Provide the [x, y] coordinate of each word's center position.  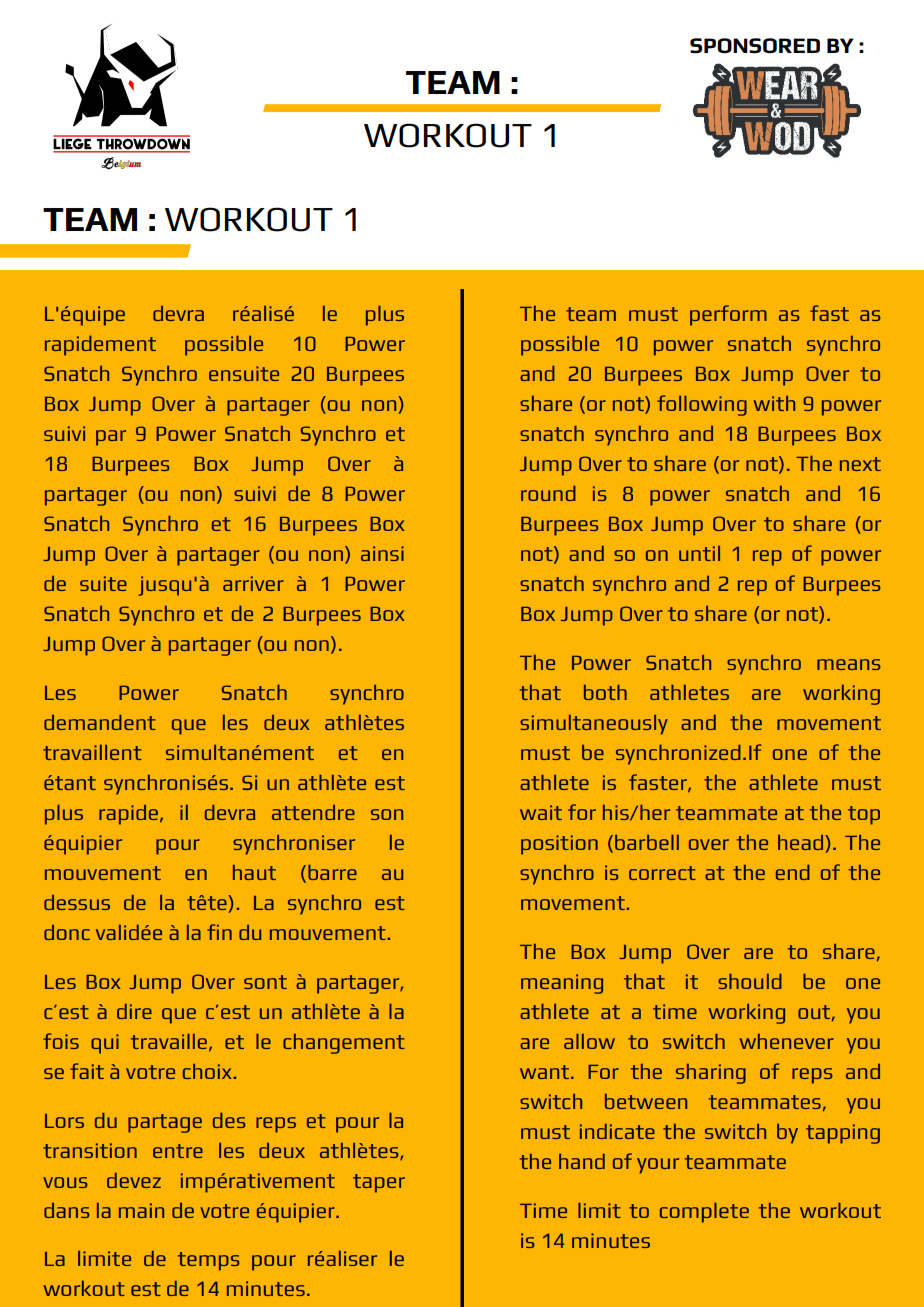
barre [332, 872]
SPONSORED [755, 46]
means [849, 664]
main [142, 1210]
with [774, 403]
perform [728, 315]
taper [379, 1183]
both [605, 692]
